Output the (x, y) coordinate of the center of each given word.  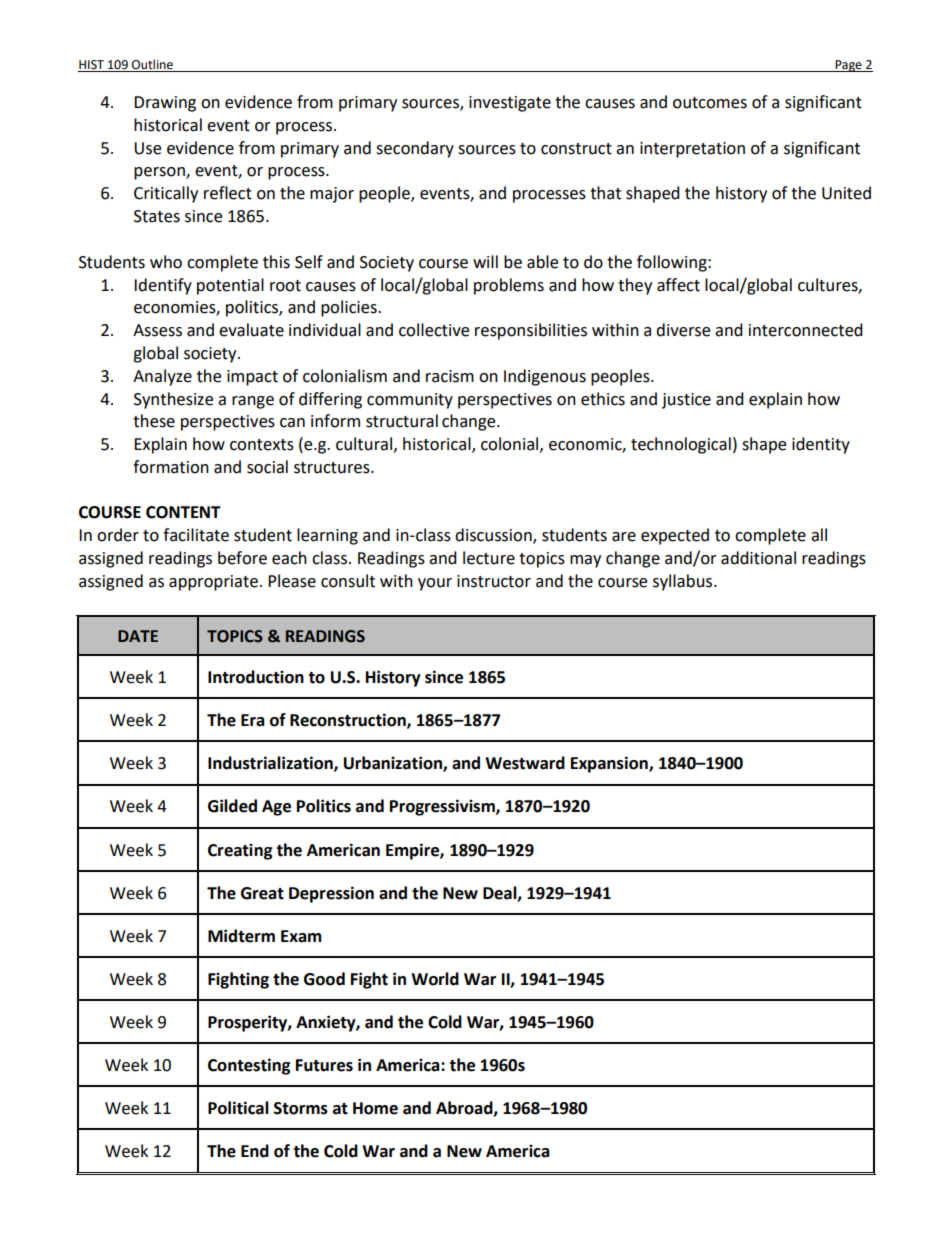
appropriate (213, 583)
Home (375, 1108)
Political (238, 1108)
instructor (494, 581)
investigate (510, 104)
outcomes (710, 103)
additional (758, 558)
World (435, 979)
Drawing (165, 104)
